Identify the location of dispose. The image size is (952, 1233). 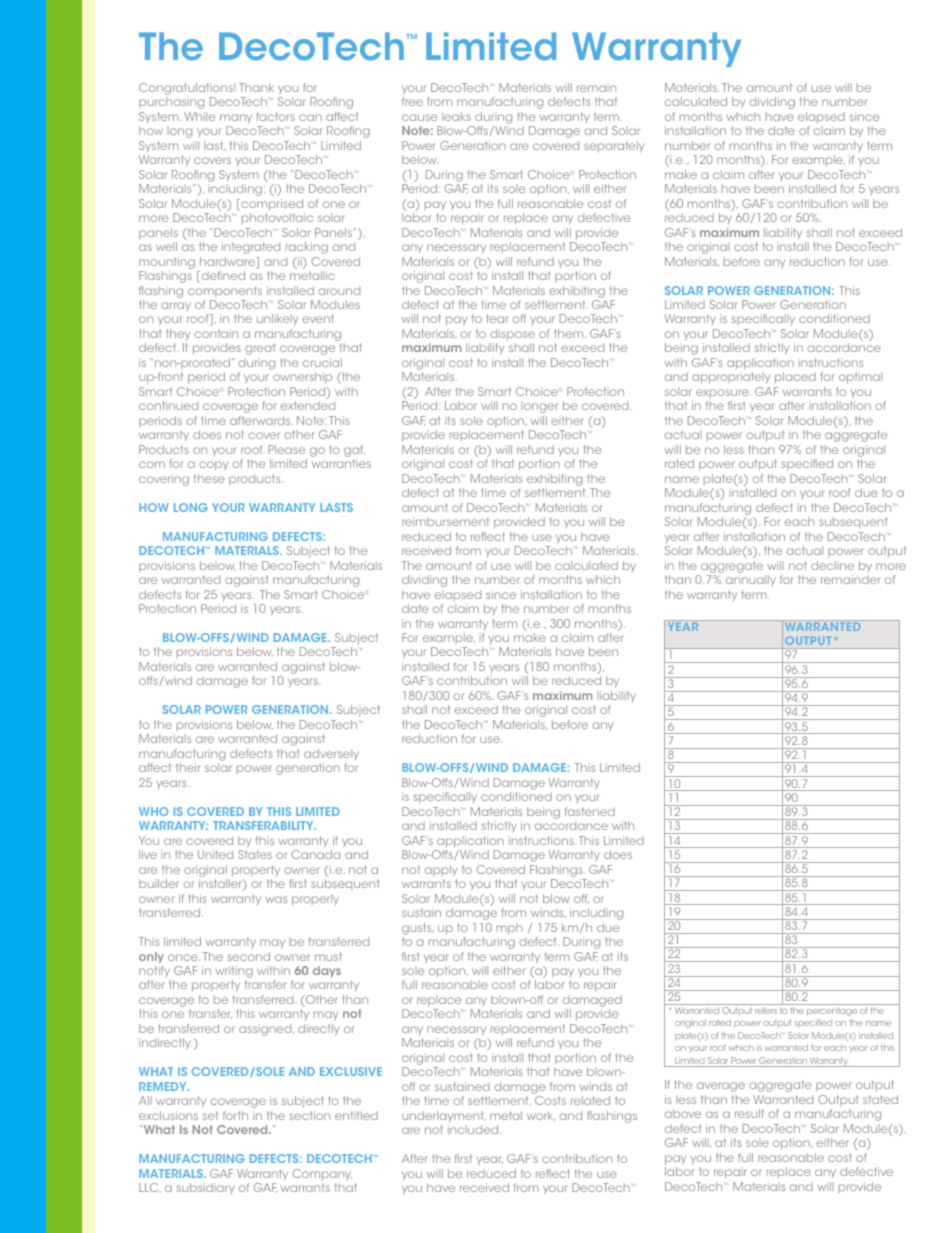
(512, 334).
